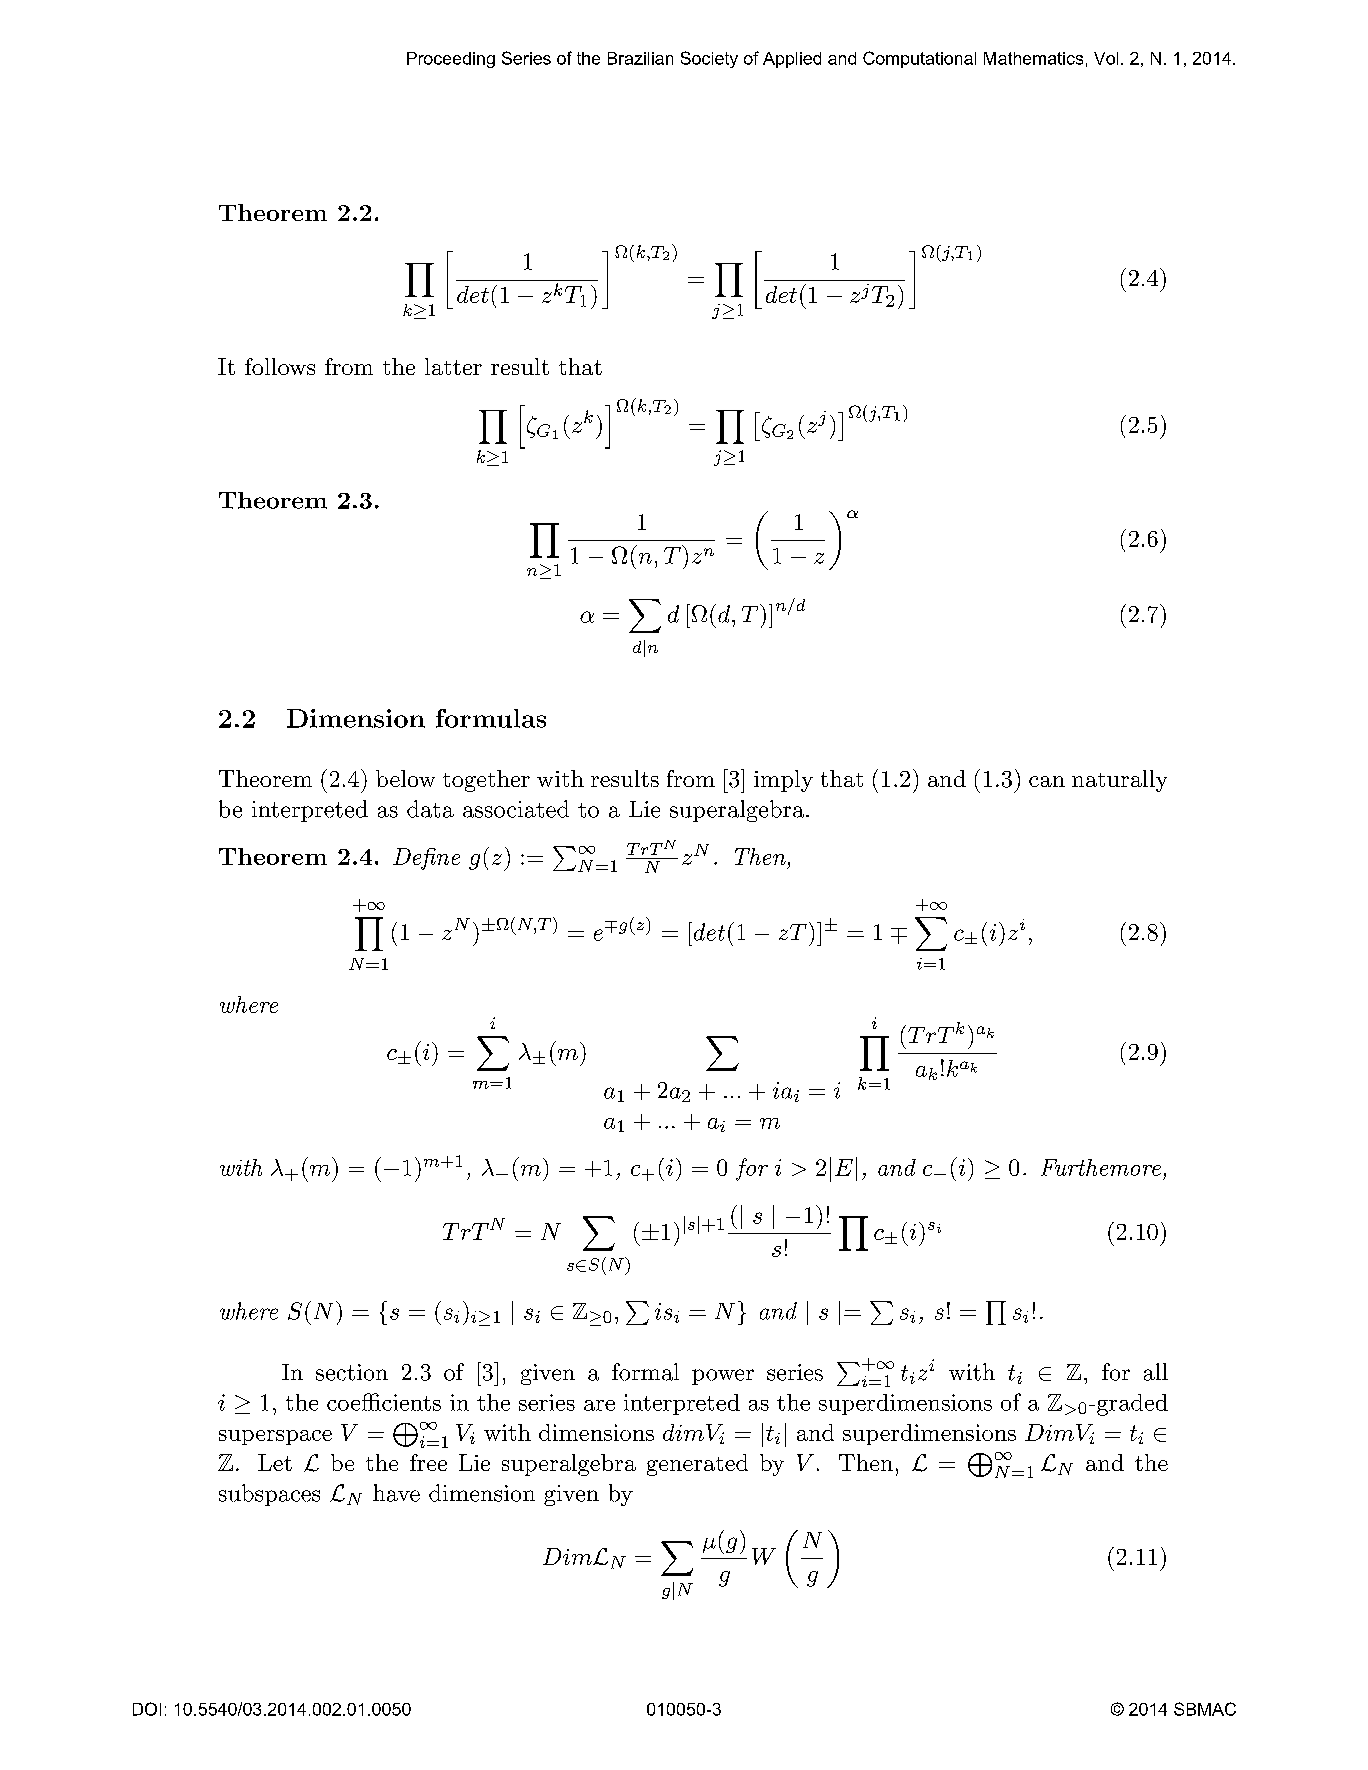 This page has height=1770, width=1368. Describe the element at coordinates (147, 1709) in the page. I see `DOI` at that location.
